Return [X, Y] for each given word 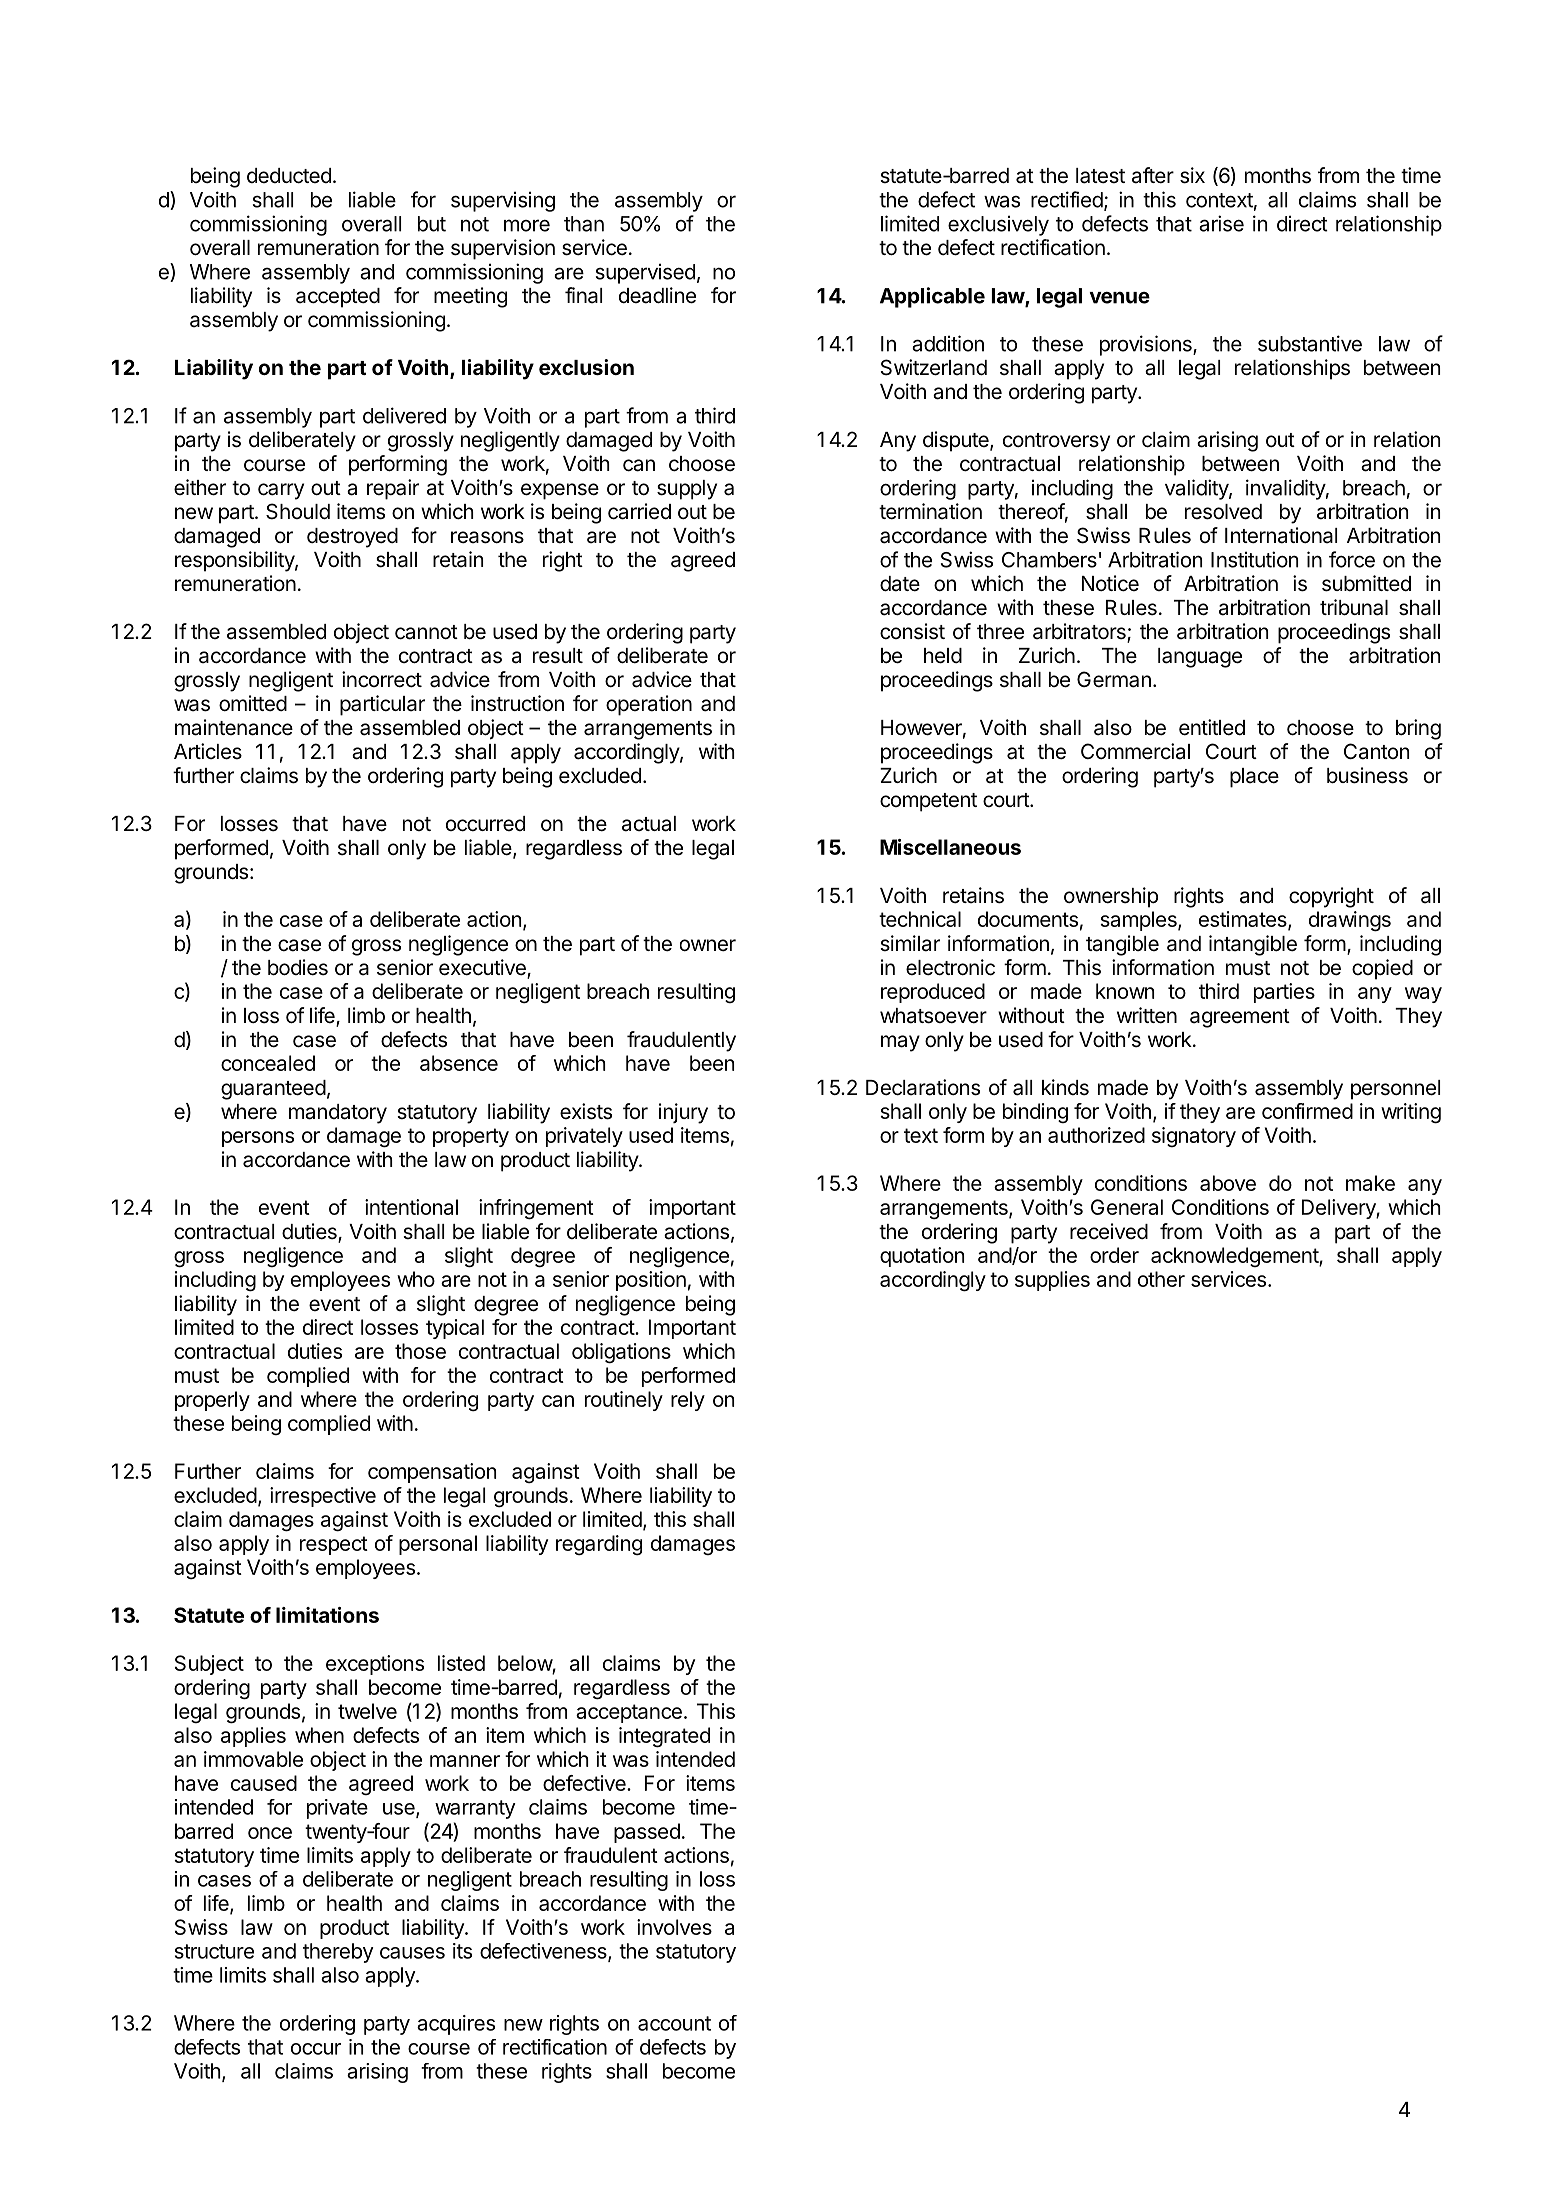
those [420, 1351]
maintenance [234, 727]
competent [928, 802]
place [1254, 778]
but [432, 224]
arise [1221, 223]
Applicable [932, 297]
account [674, 2023]
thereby [338, 1953]
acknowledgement [1235, 1257]
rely [688, 1401]
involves [674, 1927]
